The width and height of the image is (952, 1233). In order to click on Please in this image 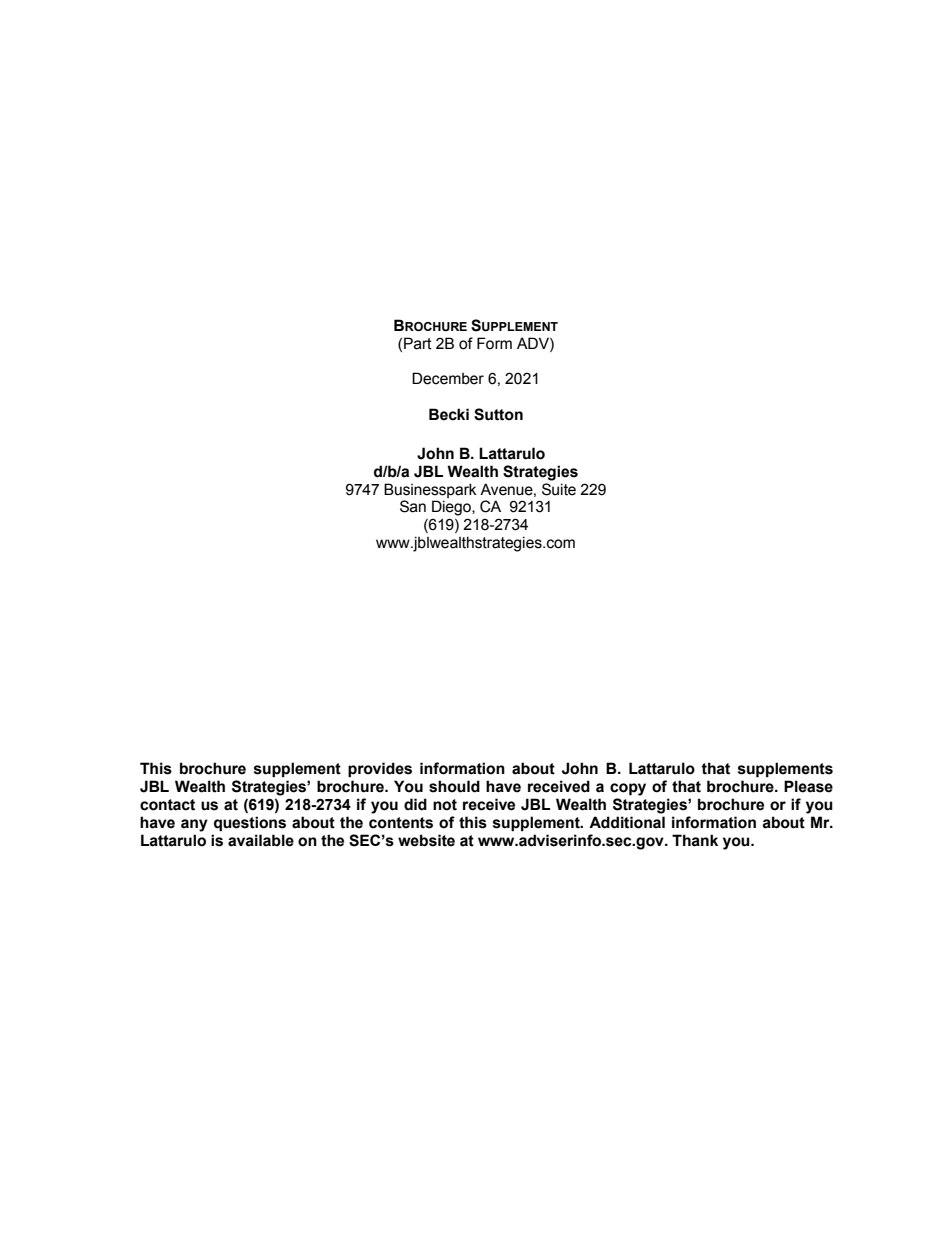, I will do `click(808, 786)`.
